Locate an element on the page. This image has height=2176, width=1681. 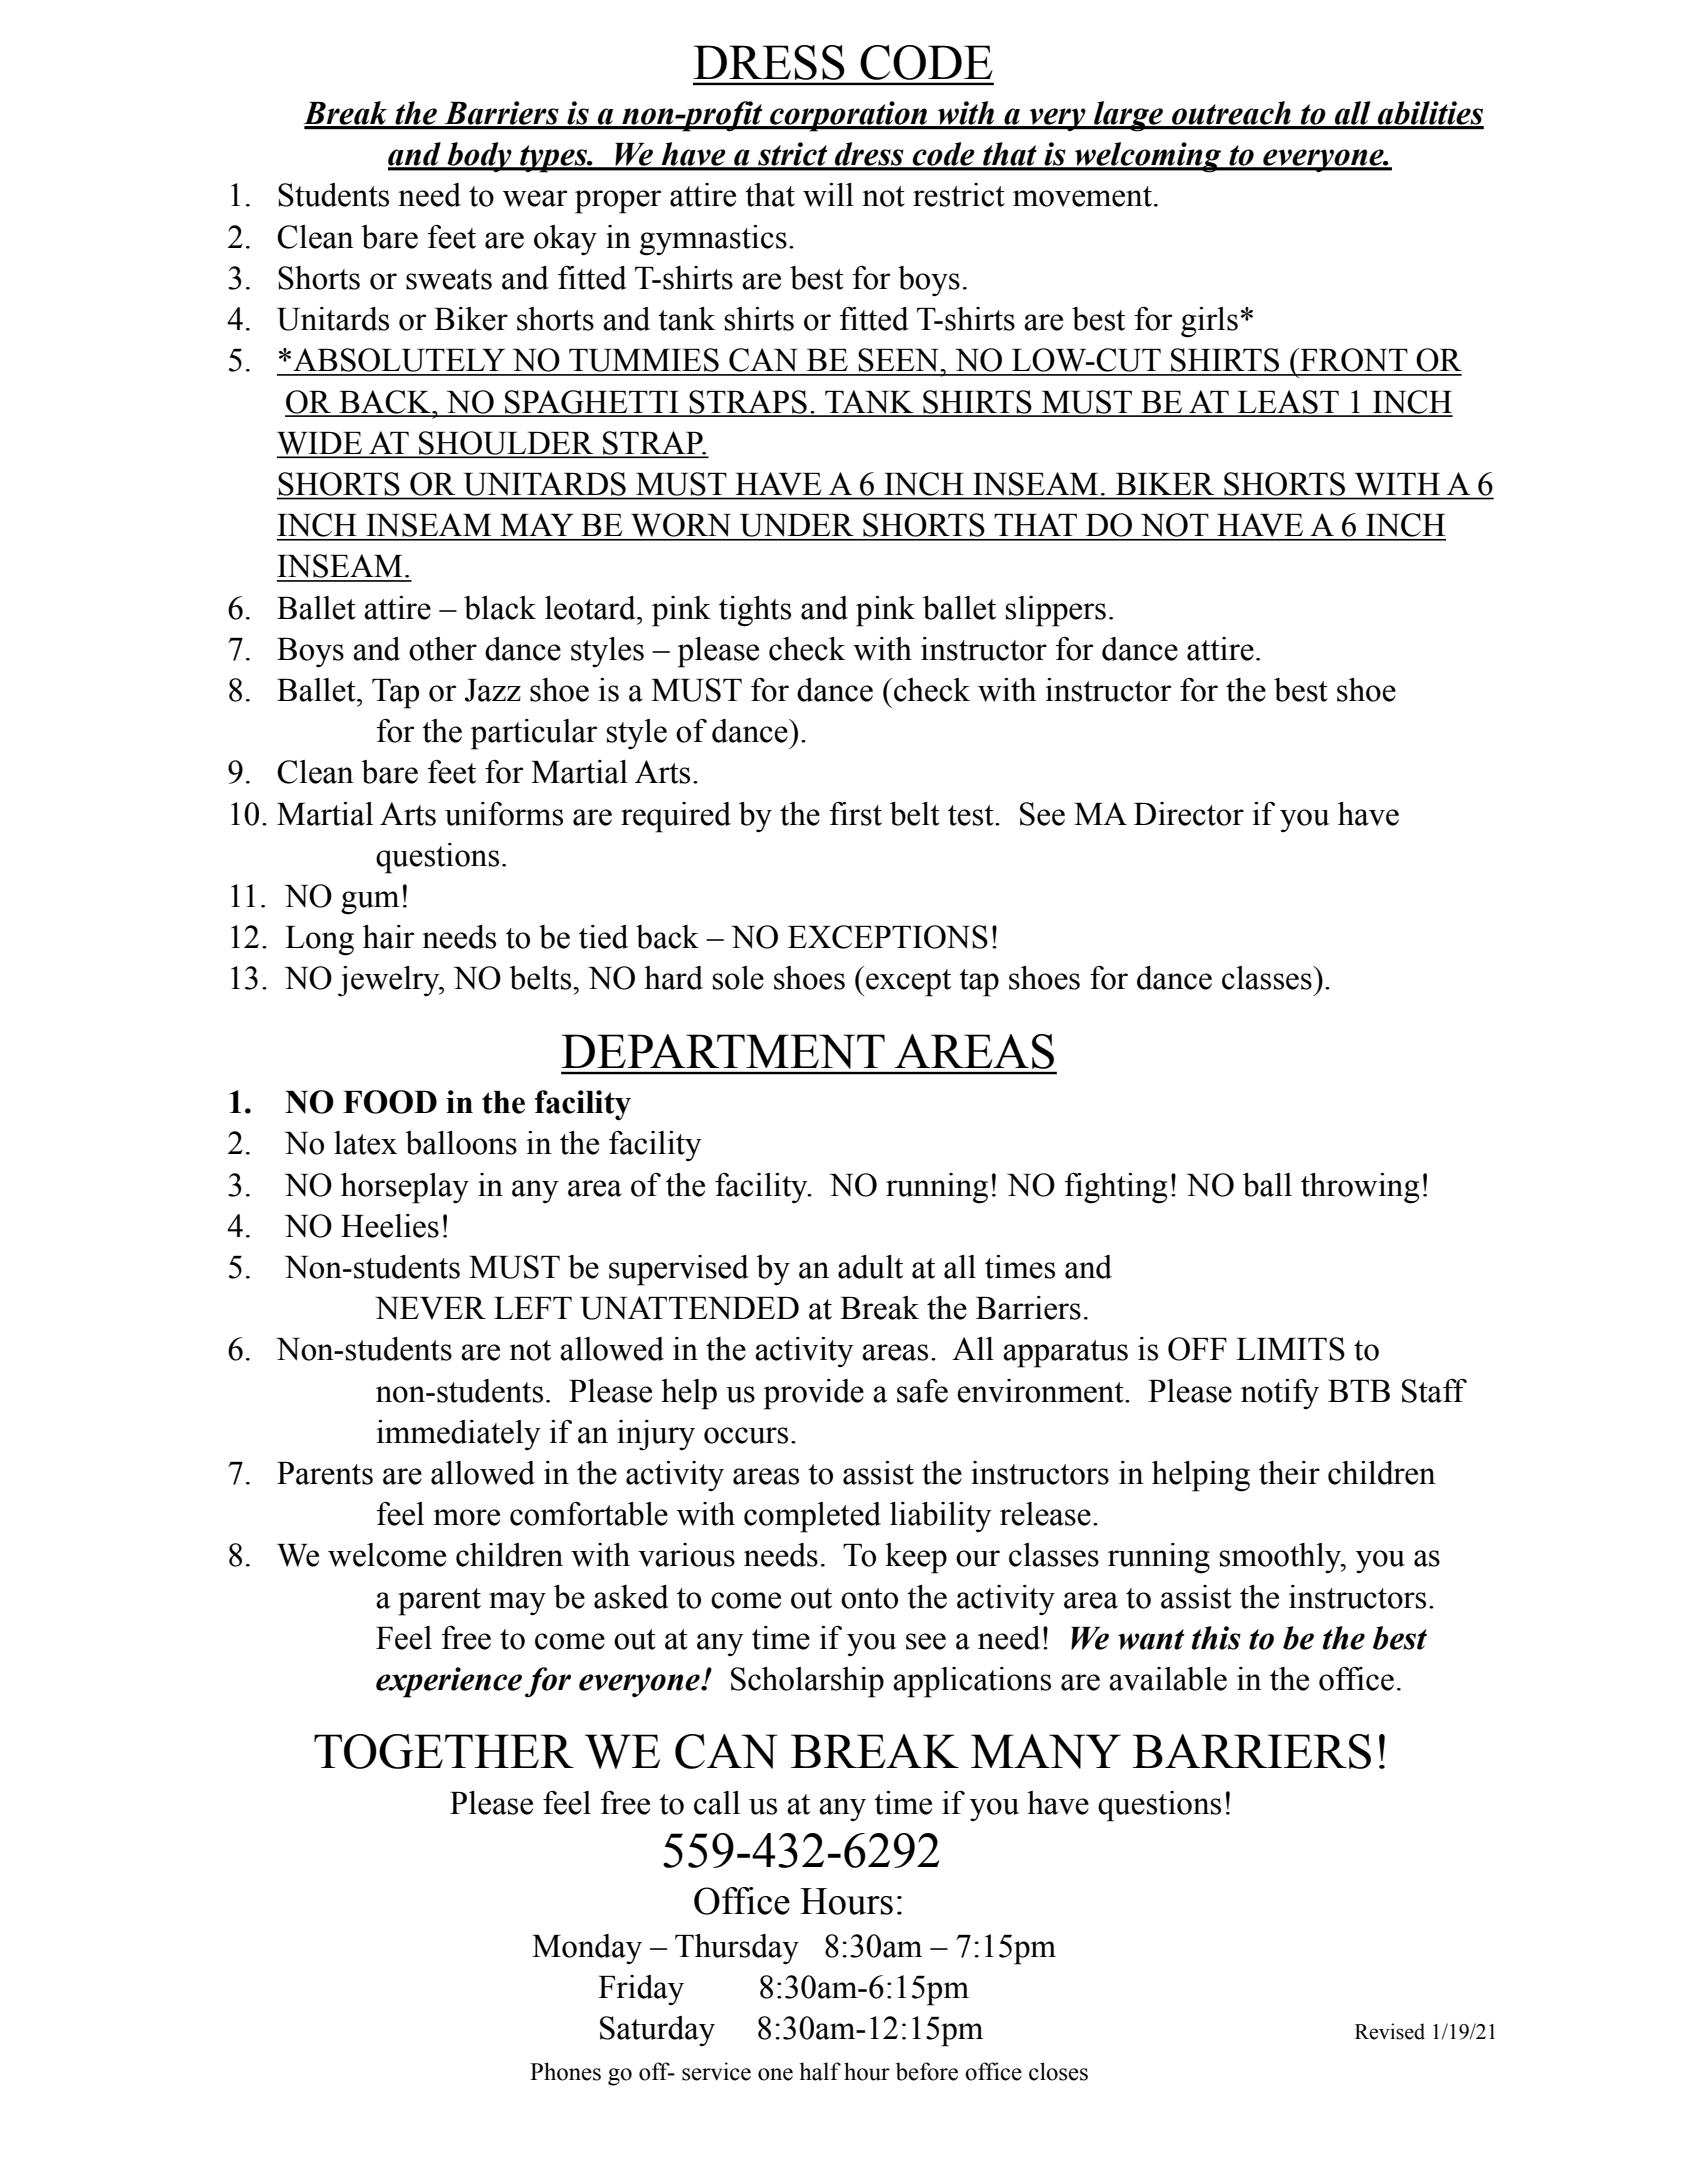
will is located at coordinates (828, 195).
